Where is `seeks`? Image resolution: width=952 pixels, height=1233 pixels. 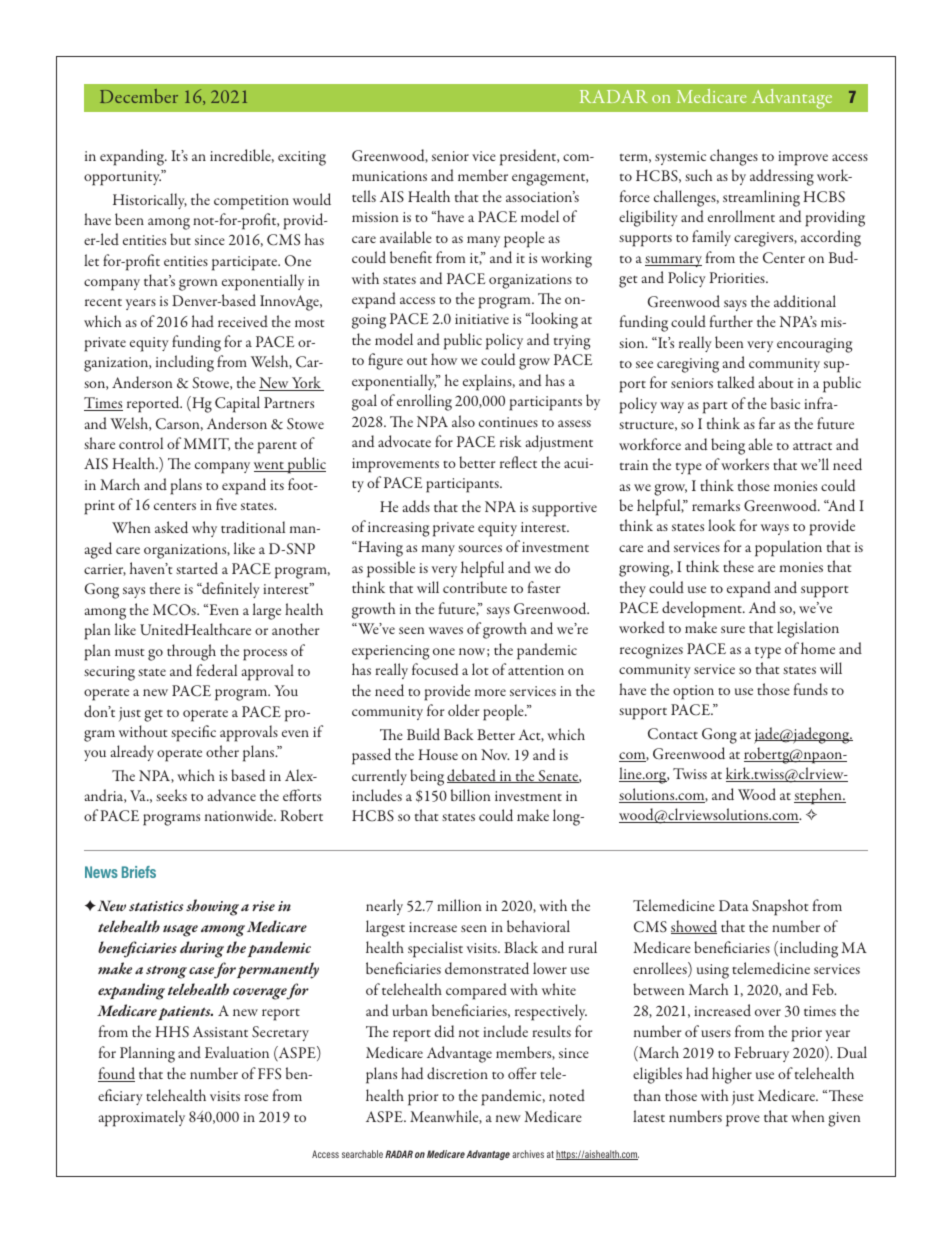
seeks is located at coordinates (171, 795).
